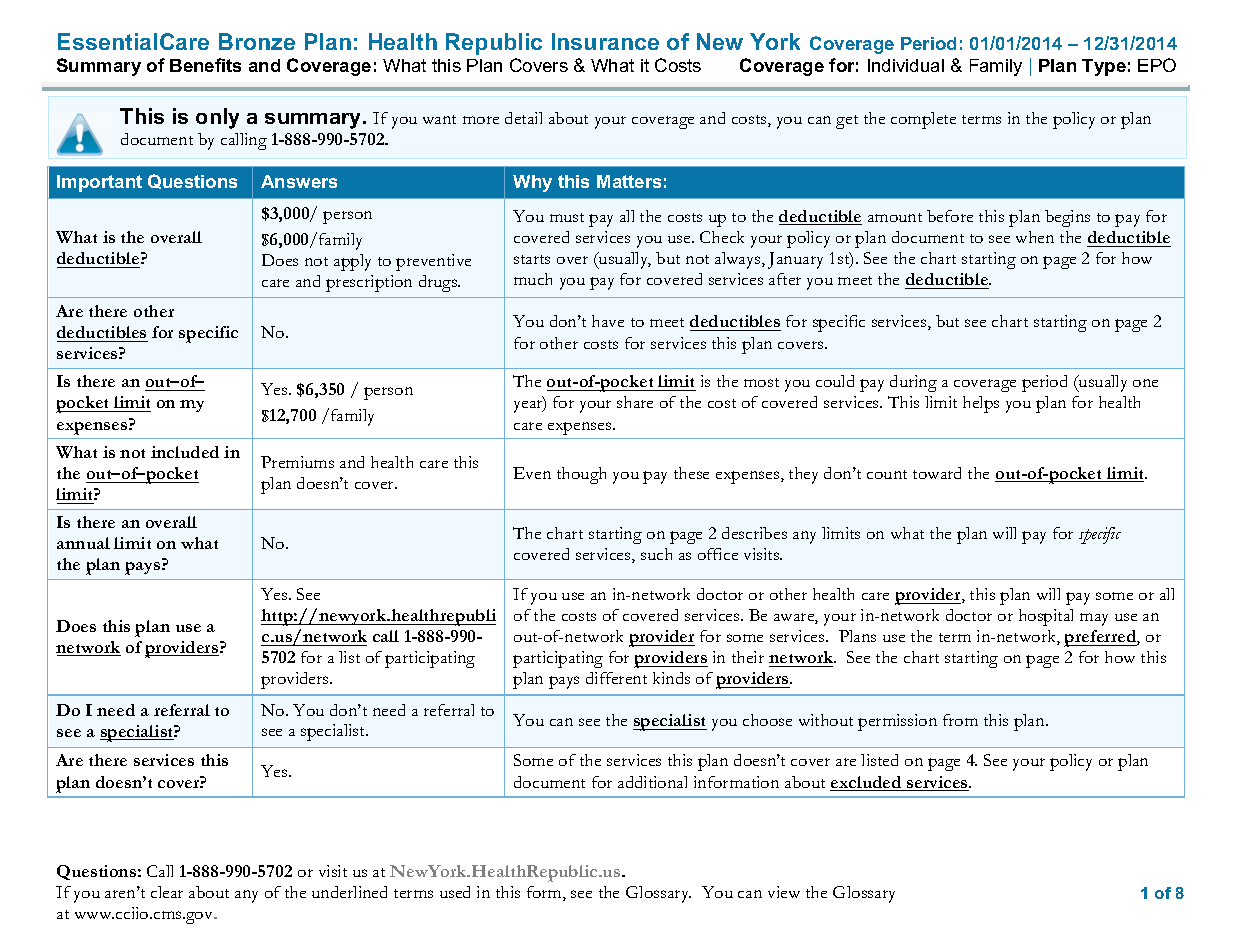  What do you see at coordinates (784, 892) in the screenshot?
I see `view` at bounding box center [784, 892].
